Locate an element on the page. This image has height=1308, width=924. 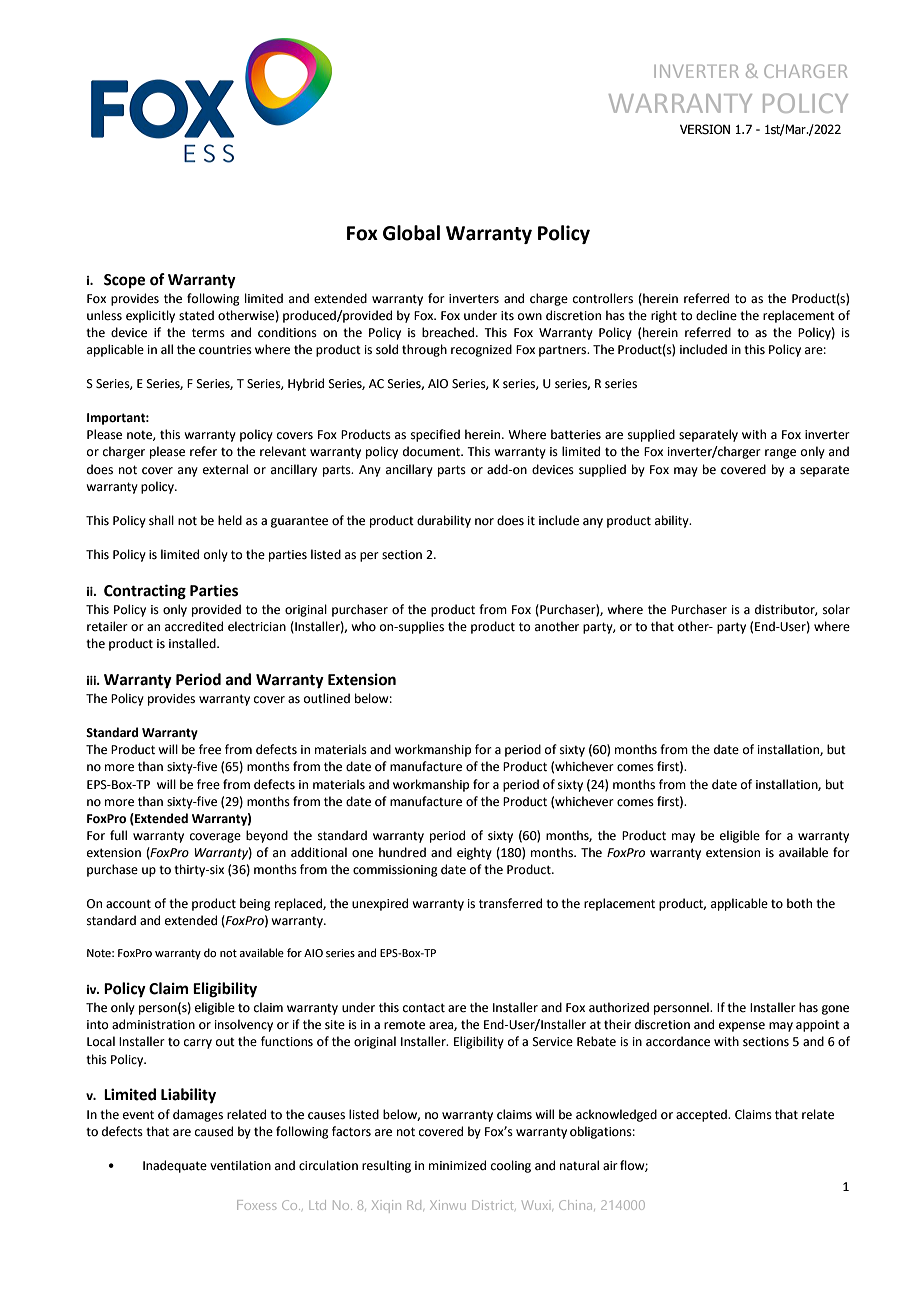
solar is located at coordinates (836, 609).
